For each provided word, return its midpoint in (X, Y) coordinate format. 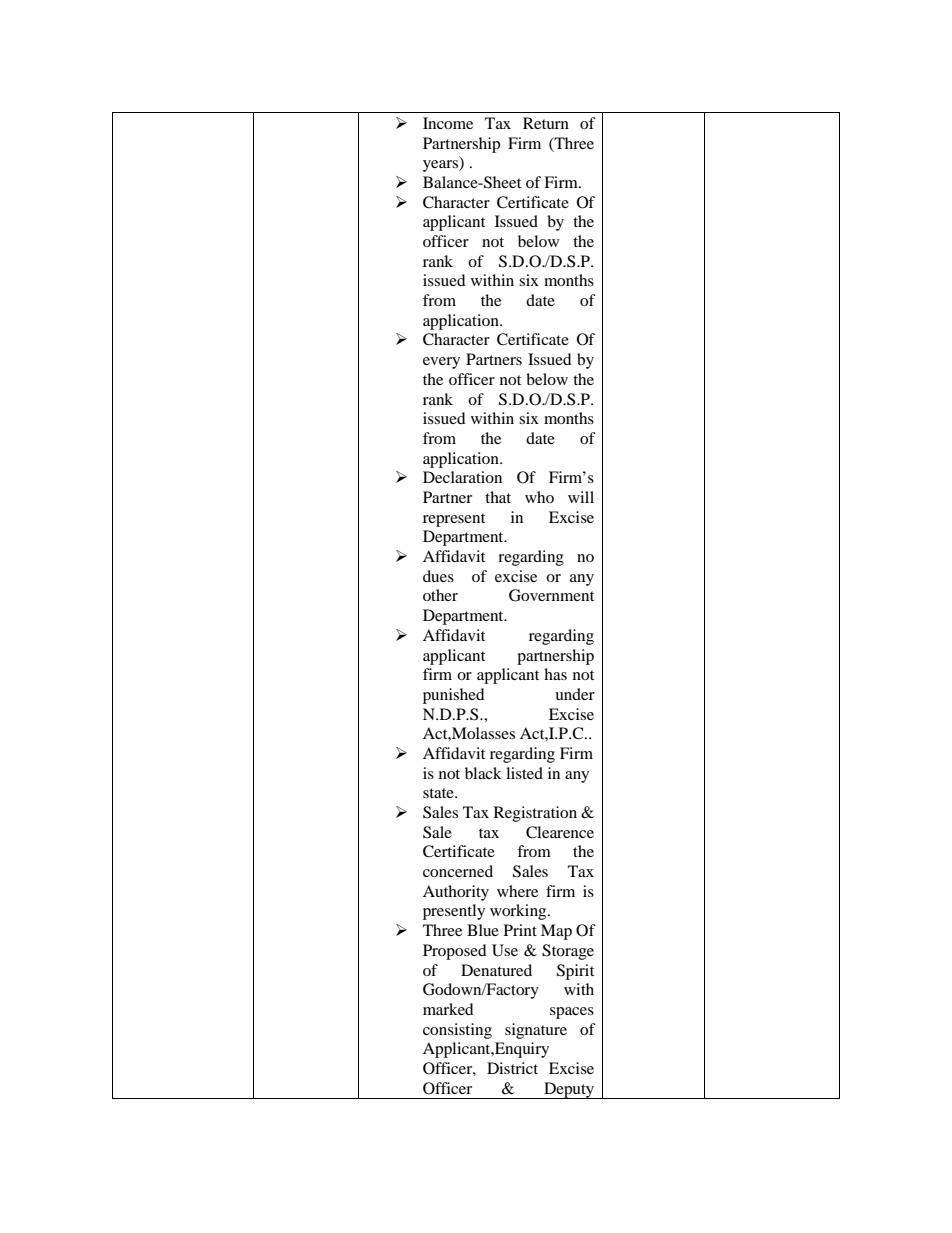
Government (551, 595)
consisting (457, 1031)
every (441, 363)
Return (546, 123)
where (517, 891)
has (555, 674)
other (440, 595)
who (539, 497)
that (498, 497)
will (581, 497)
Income (448, 123)
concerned (458, 871)
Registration (535, 814)
